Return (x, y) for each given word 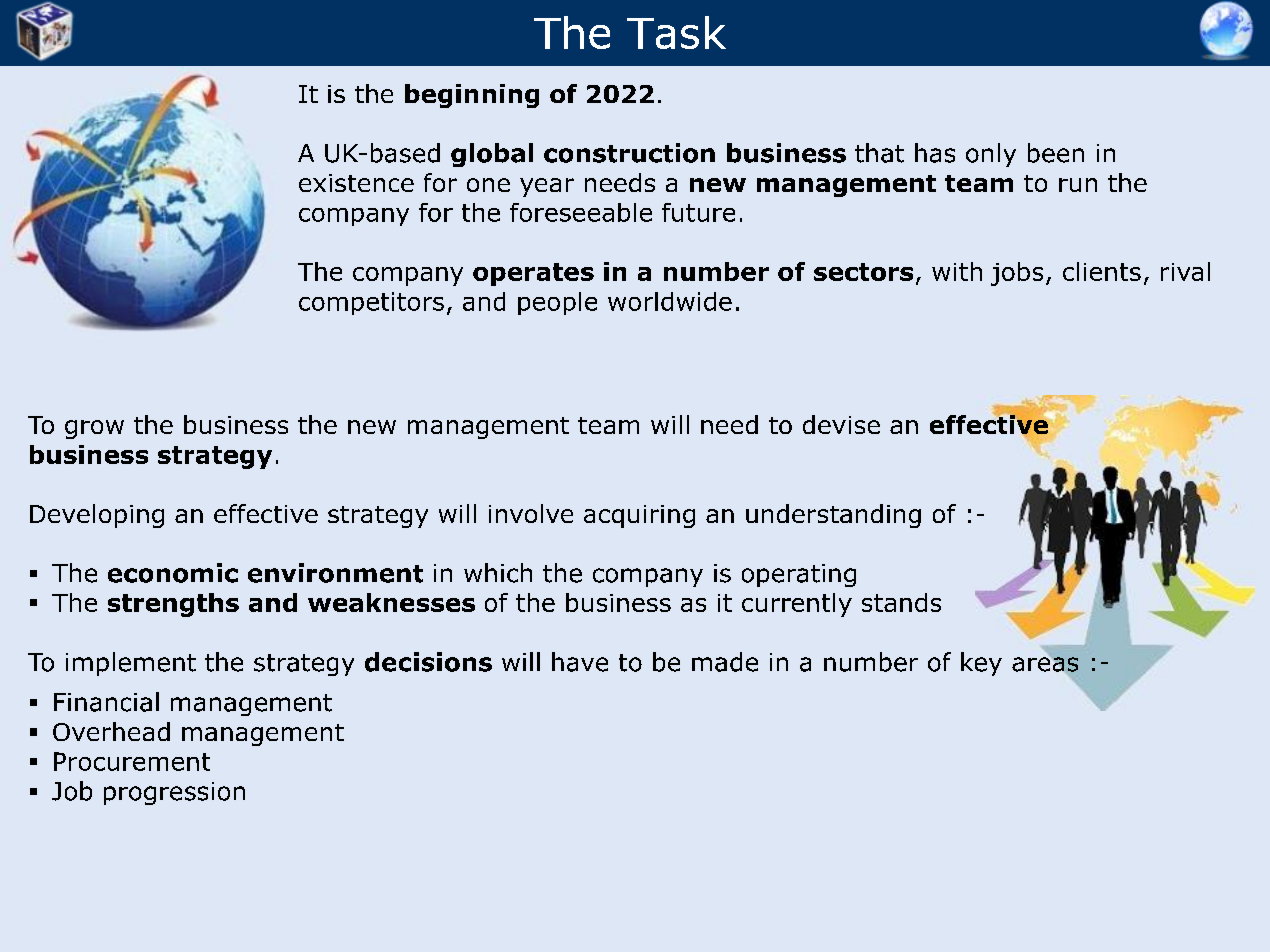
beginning (472, 96)
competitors (371, 303)
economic (173, 573)
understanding (833, 516)
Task (676, 32)
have (580, 662)
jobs (1017, 274)
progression (174, 793)
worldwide (670, 301)
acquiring (639, 516)
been (1056, 153)
